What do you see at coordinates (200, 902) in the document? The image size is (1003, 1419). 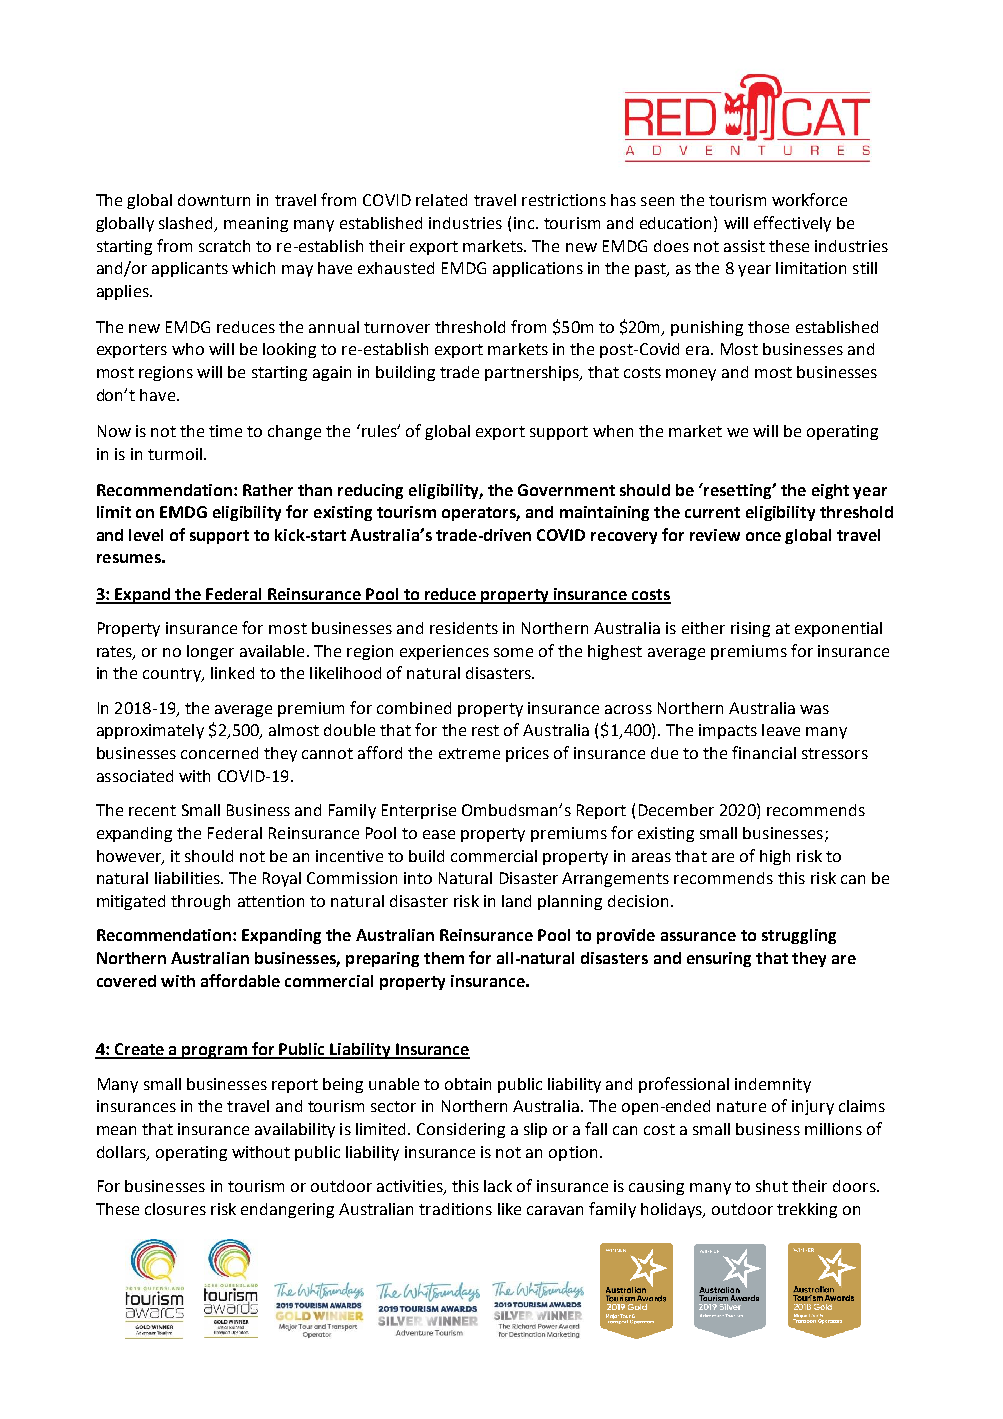 I see `through` at bounding box center [200, 902].
